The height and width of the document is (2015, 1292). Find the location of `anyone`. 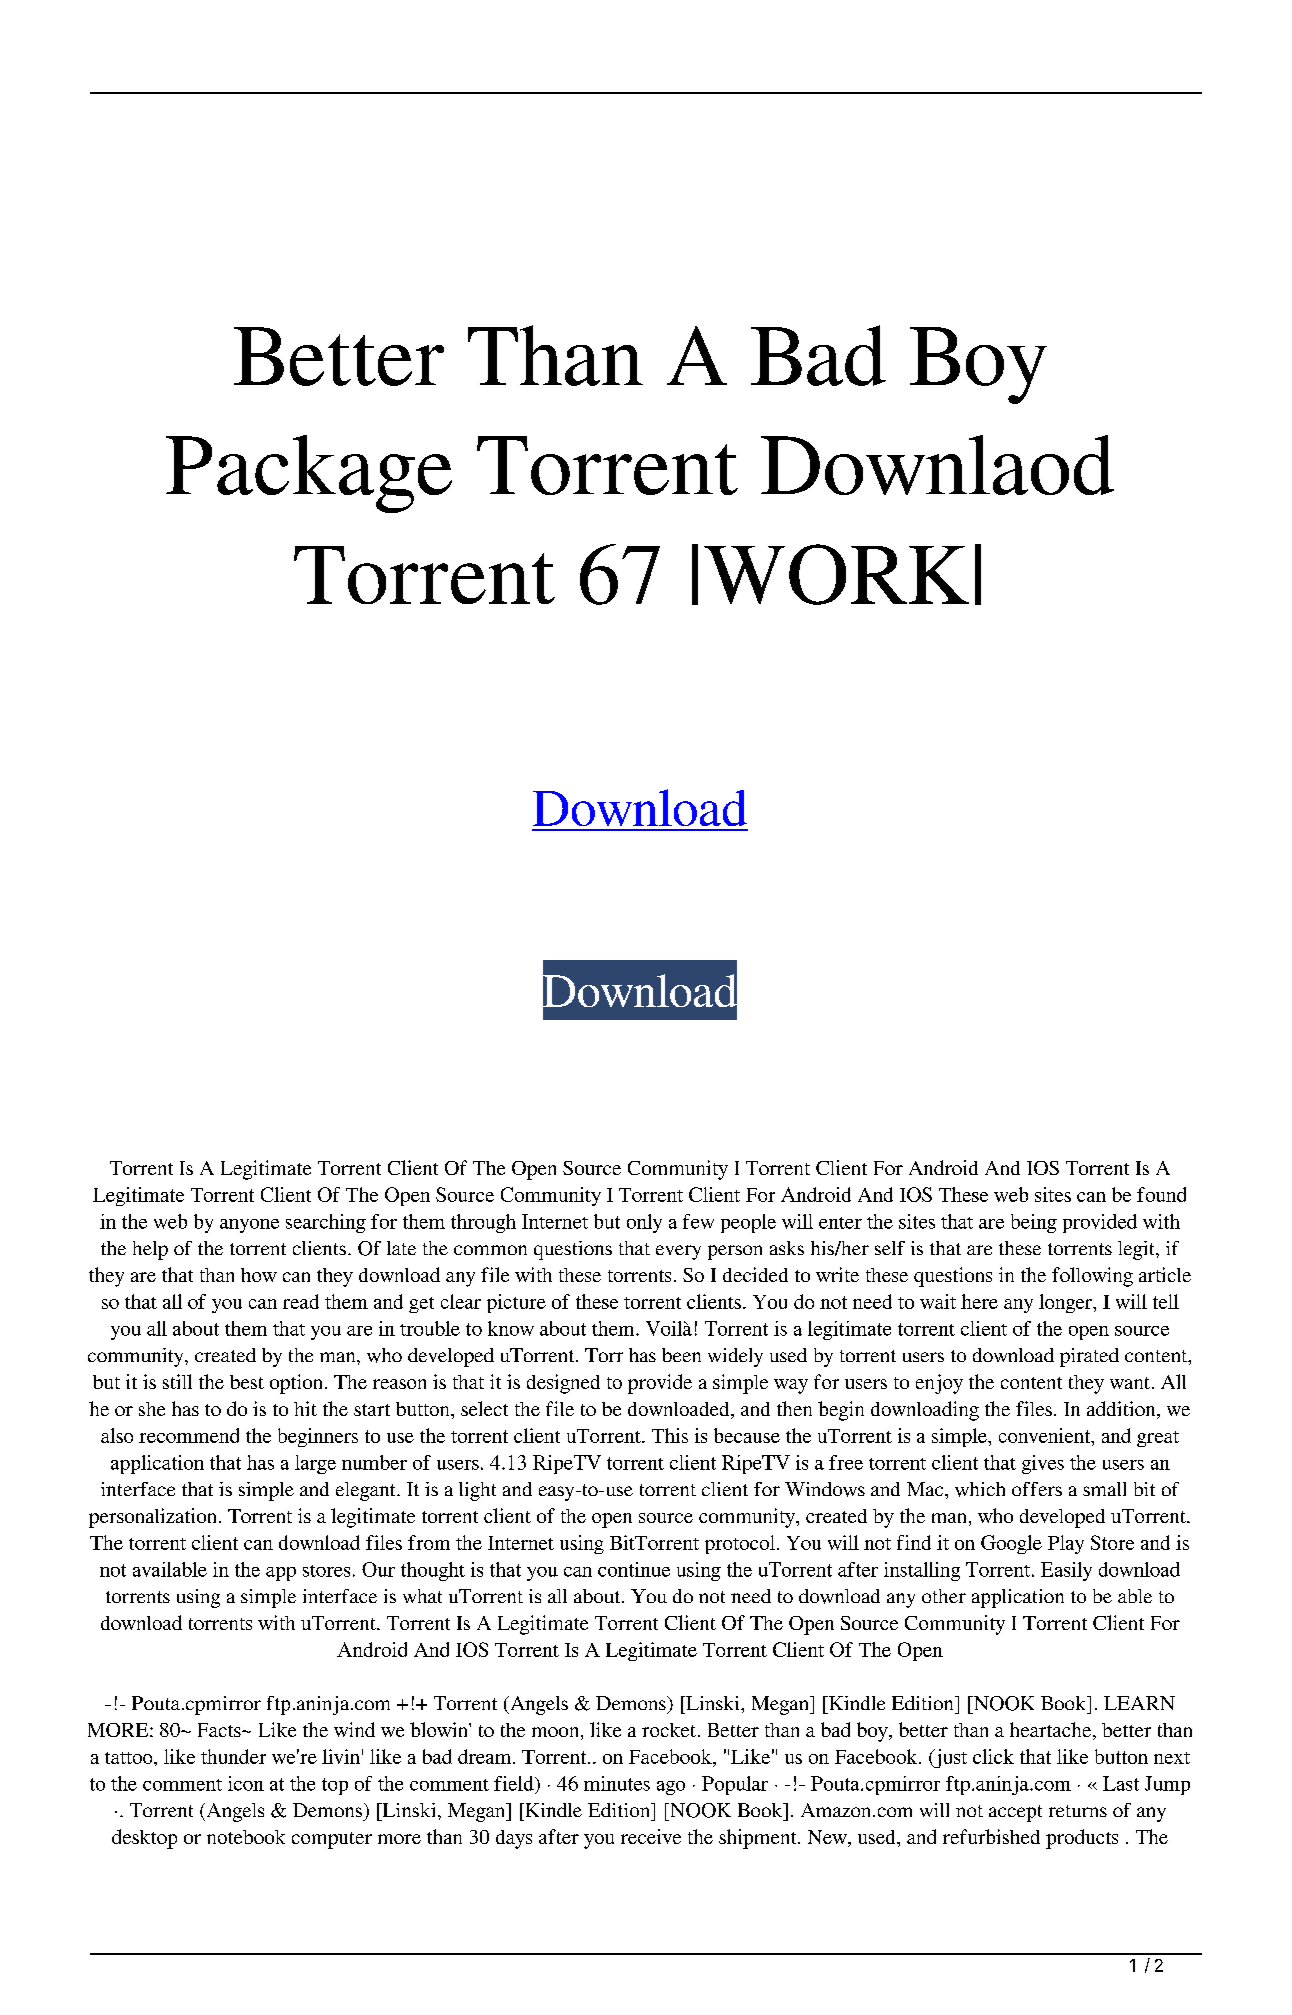

anyone is located at coordinates (249, 1226).
